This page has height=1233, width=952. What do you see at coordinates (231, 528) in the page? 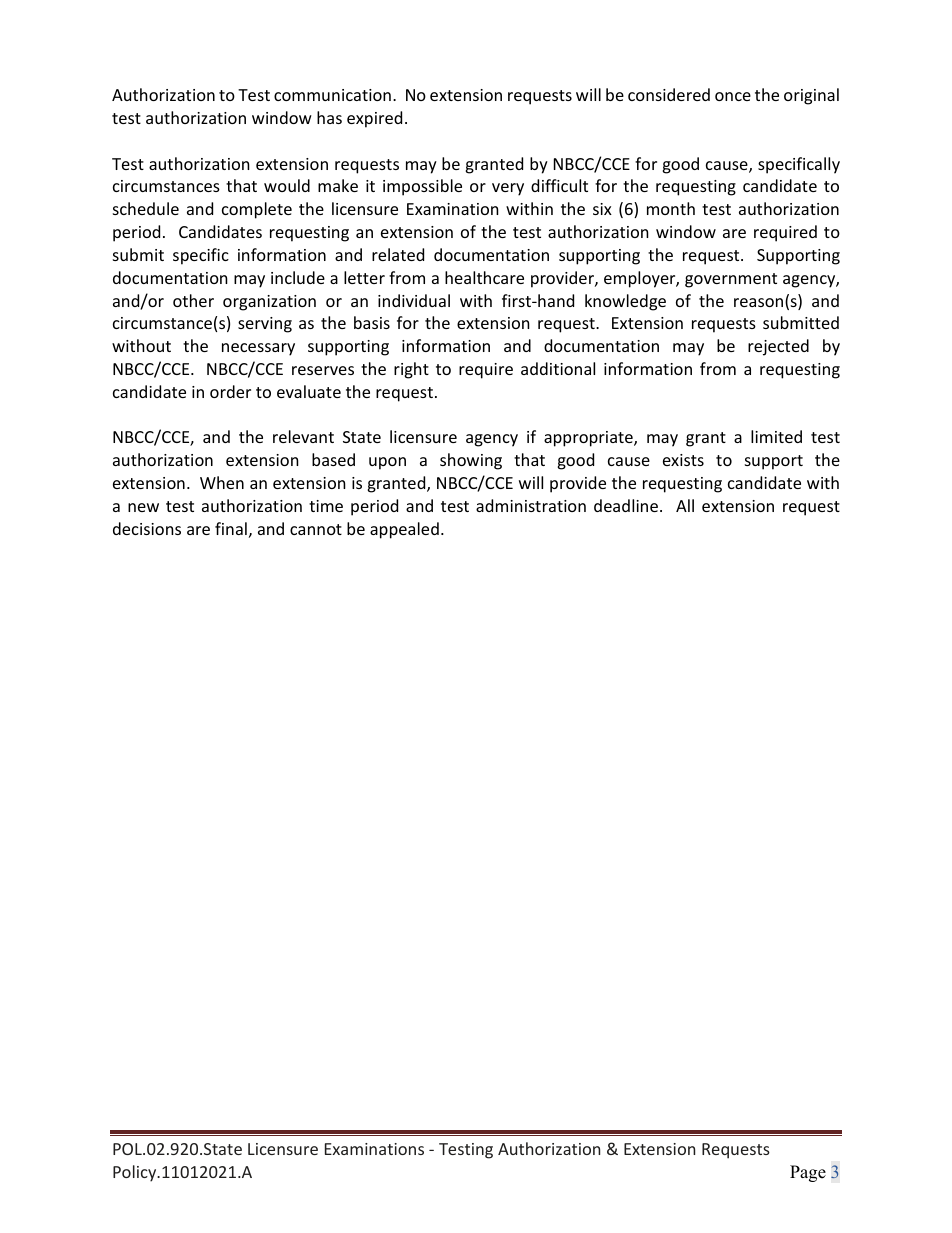
I see `final` at bounding box center [231, 528].
